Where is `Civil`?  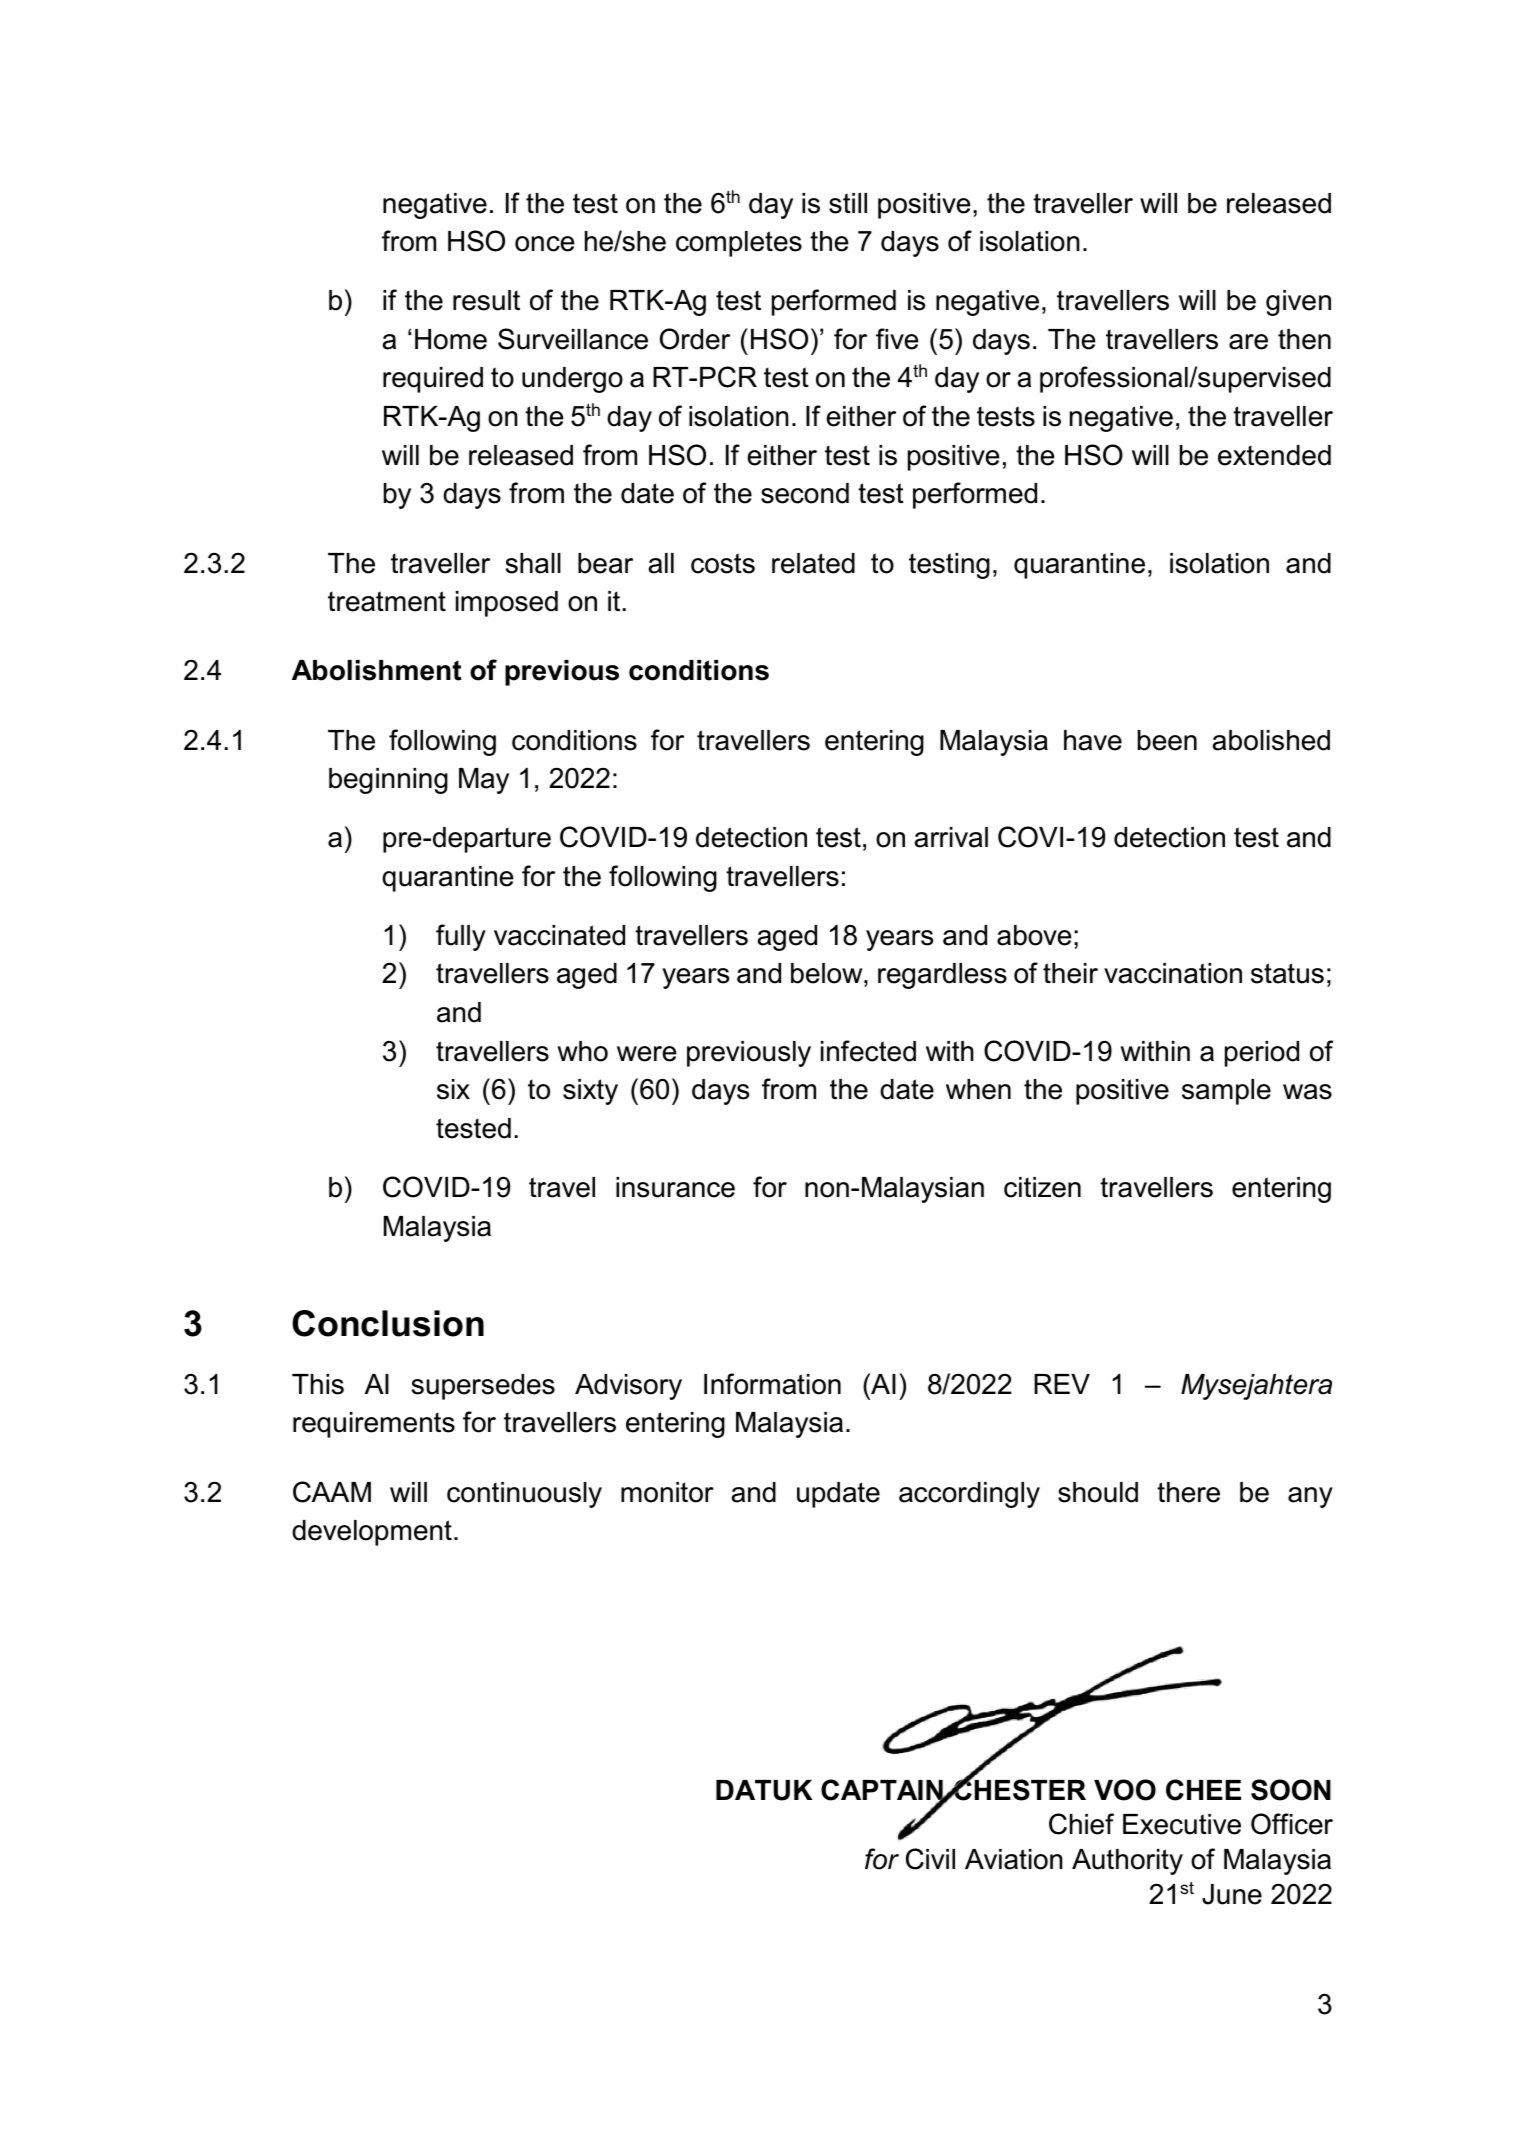
Civil is located at coordinates (930, 1859).
